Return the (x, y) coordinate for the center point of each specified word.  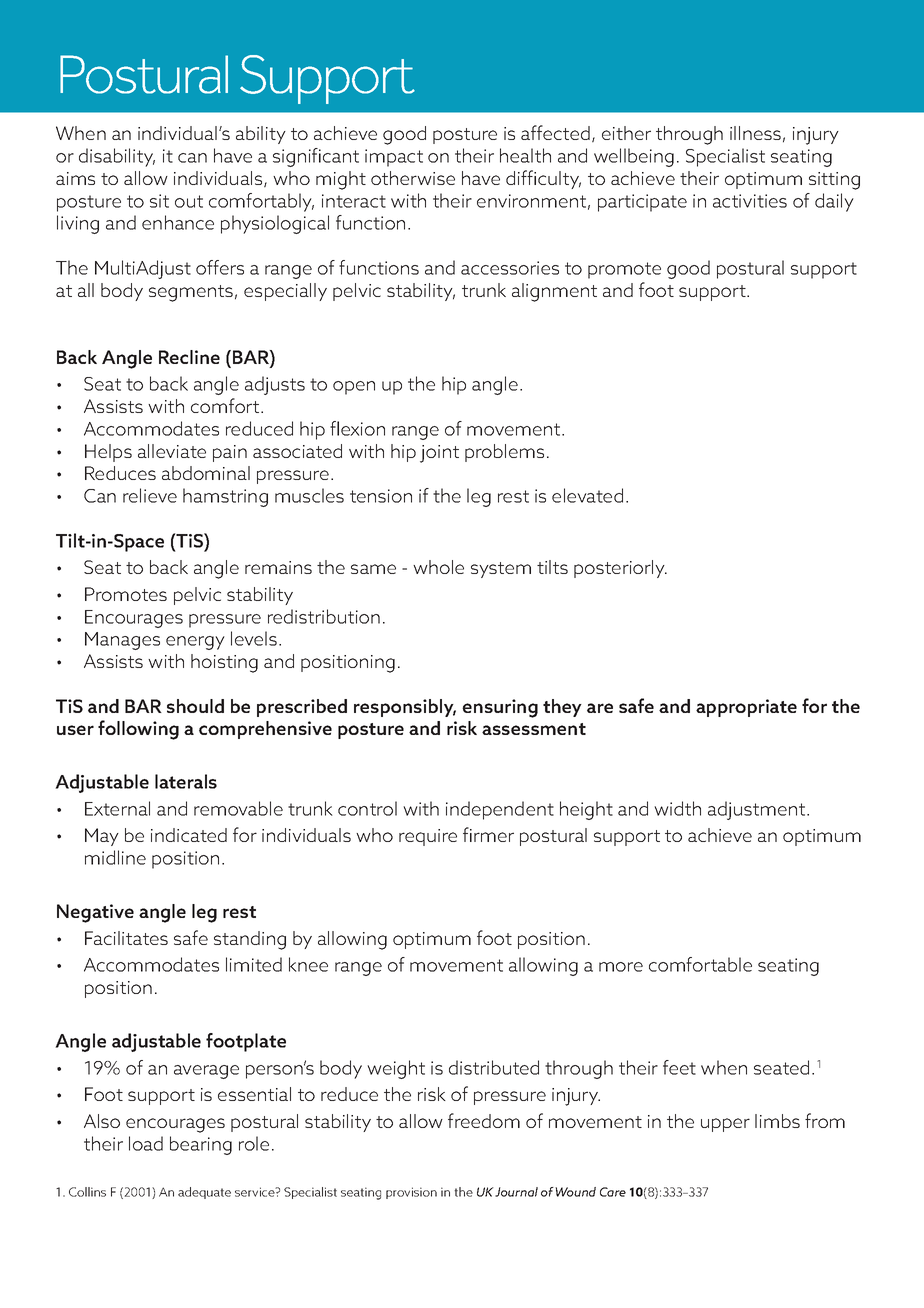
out (189, 201)
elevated (587, 495)
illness (755, 133)
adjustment (756, 810)
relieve (150, 495)
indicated (189, 835)
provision (411, 1193)
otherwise (413, 178)
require (428, 837)
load (146, 1143)
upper (725, 1125)
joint (439, 454)
